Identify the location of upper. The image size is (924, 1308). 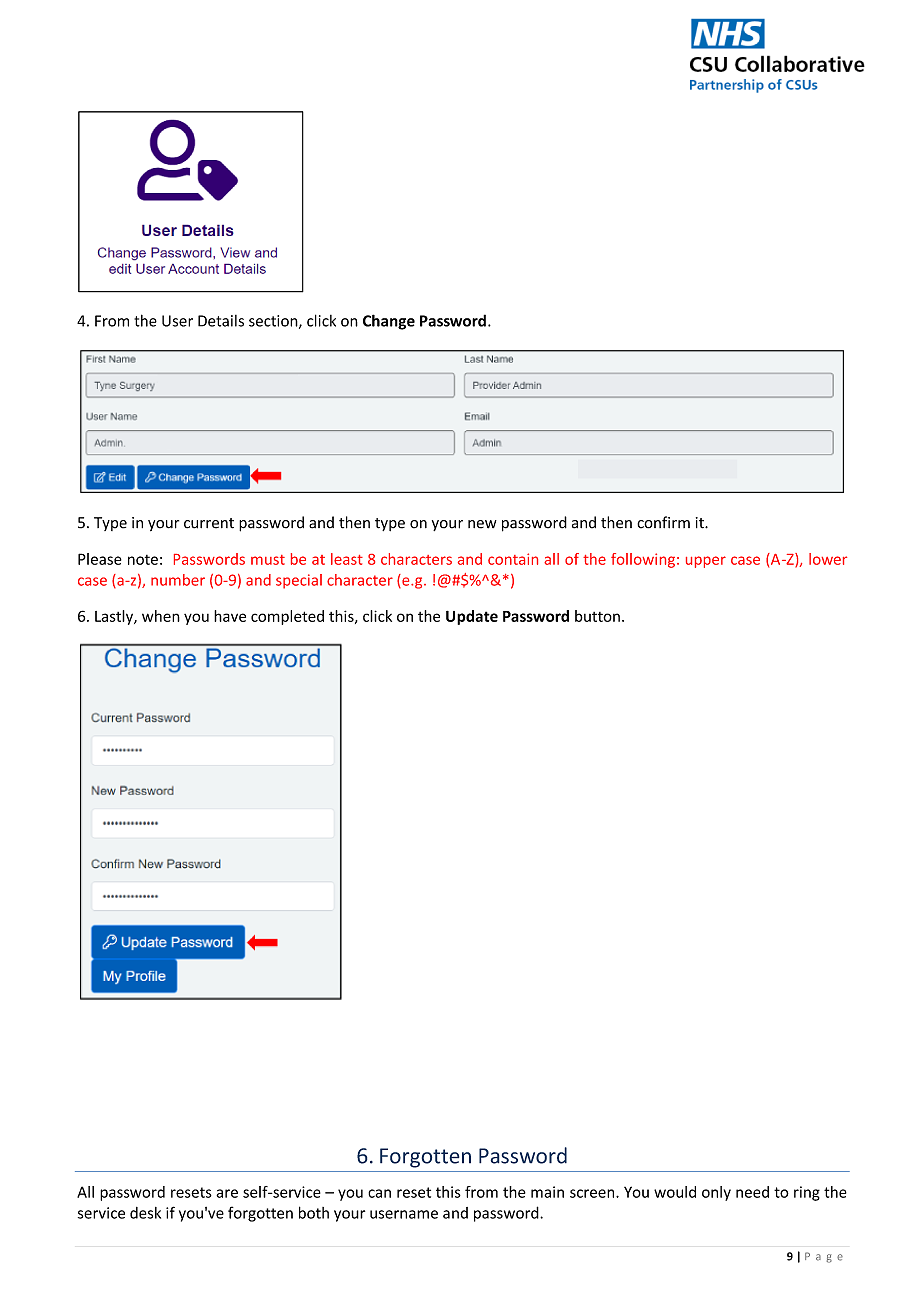
(706, 562).
